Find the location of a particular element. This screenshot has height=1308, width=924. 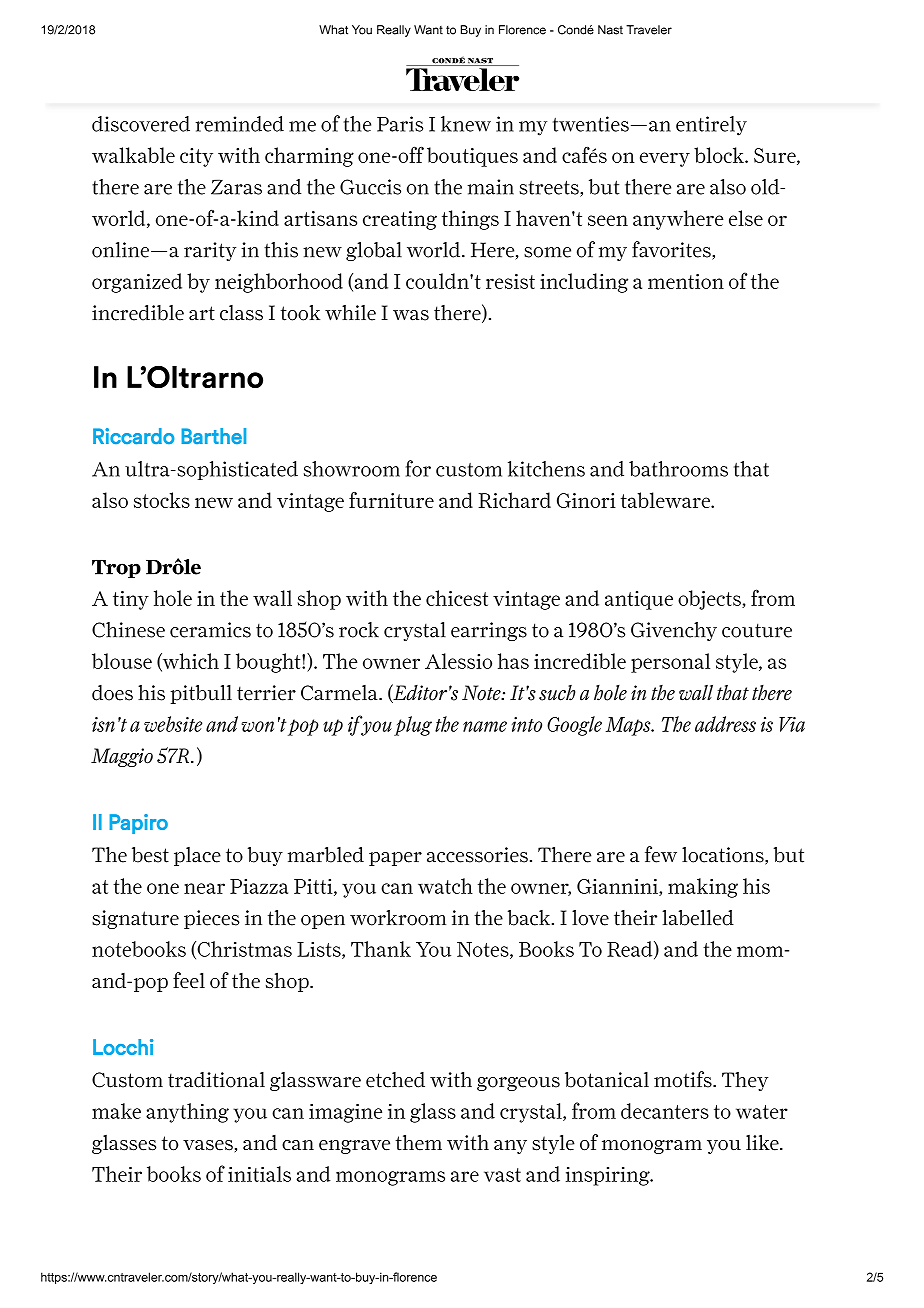

was is located at coordinates (411, 315).
